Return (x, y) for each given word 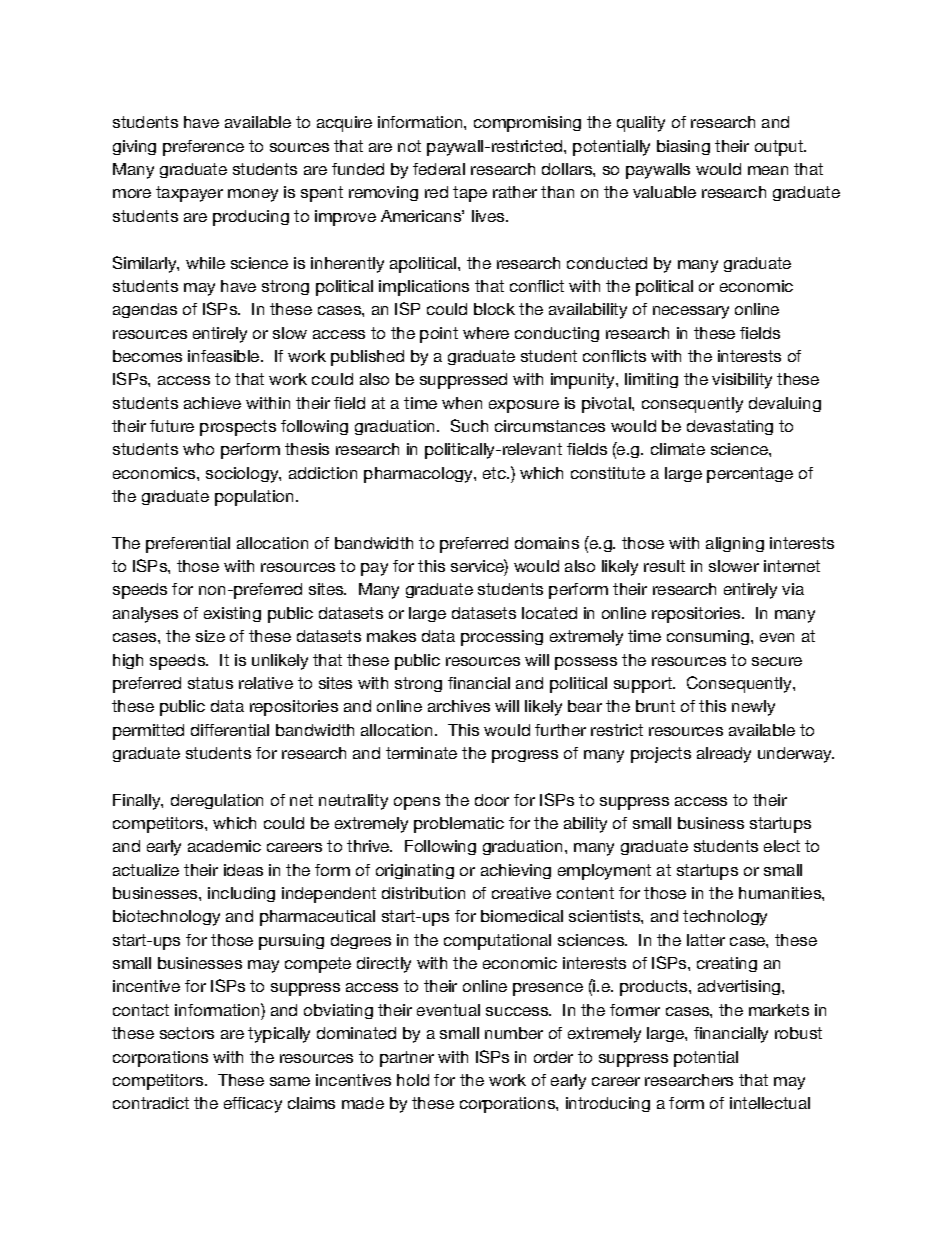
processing (502, 638)
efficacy (253, 1105)
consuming (708, 637)
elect (782, 846)
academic (224, 846)
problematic (459, 825)
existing (232, 614)
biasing (683, 147)
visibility (742, 381)
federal (439, 169)
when (462, 403)
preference (203, 148)
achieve (212, 403)
